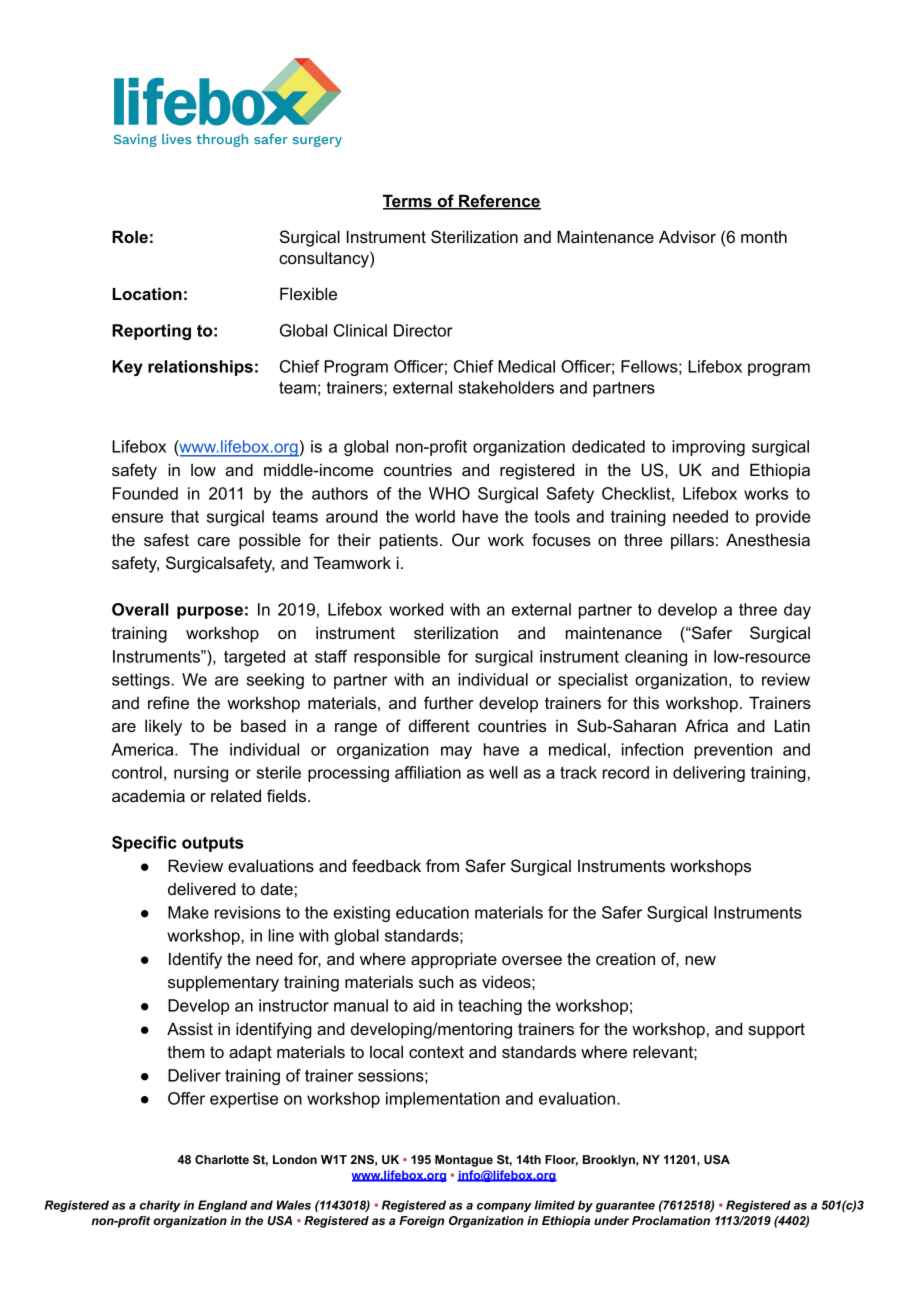 This document has height=1307, width=924. What do you see at coordinates (168, 702) in the document?
I see `refine` at bounding box center [168, 702].
